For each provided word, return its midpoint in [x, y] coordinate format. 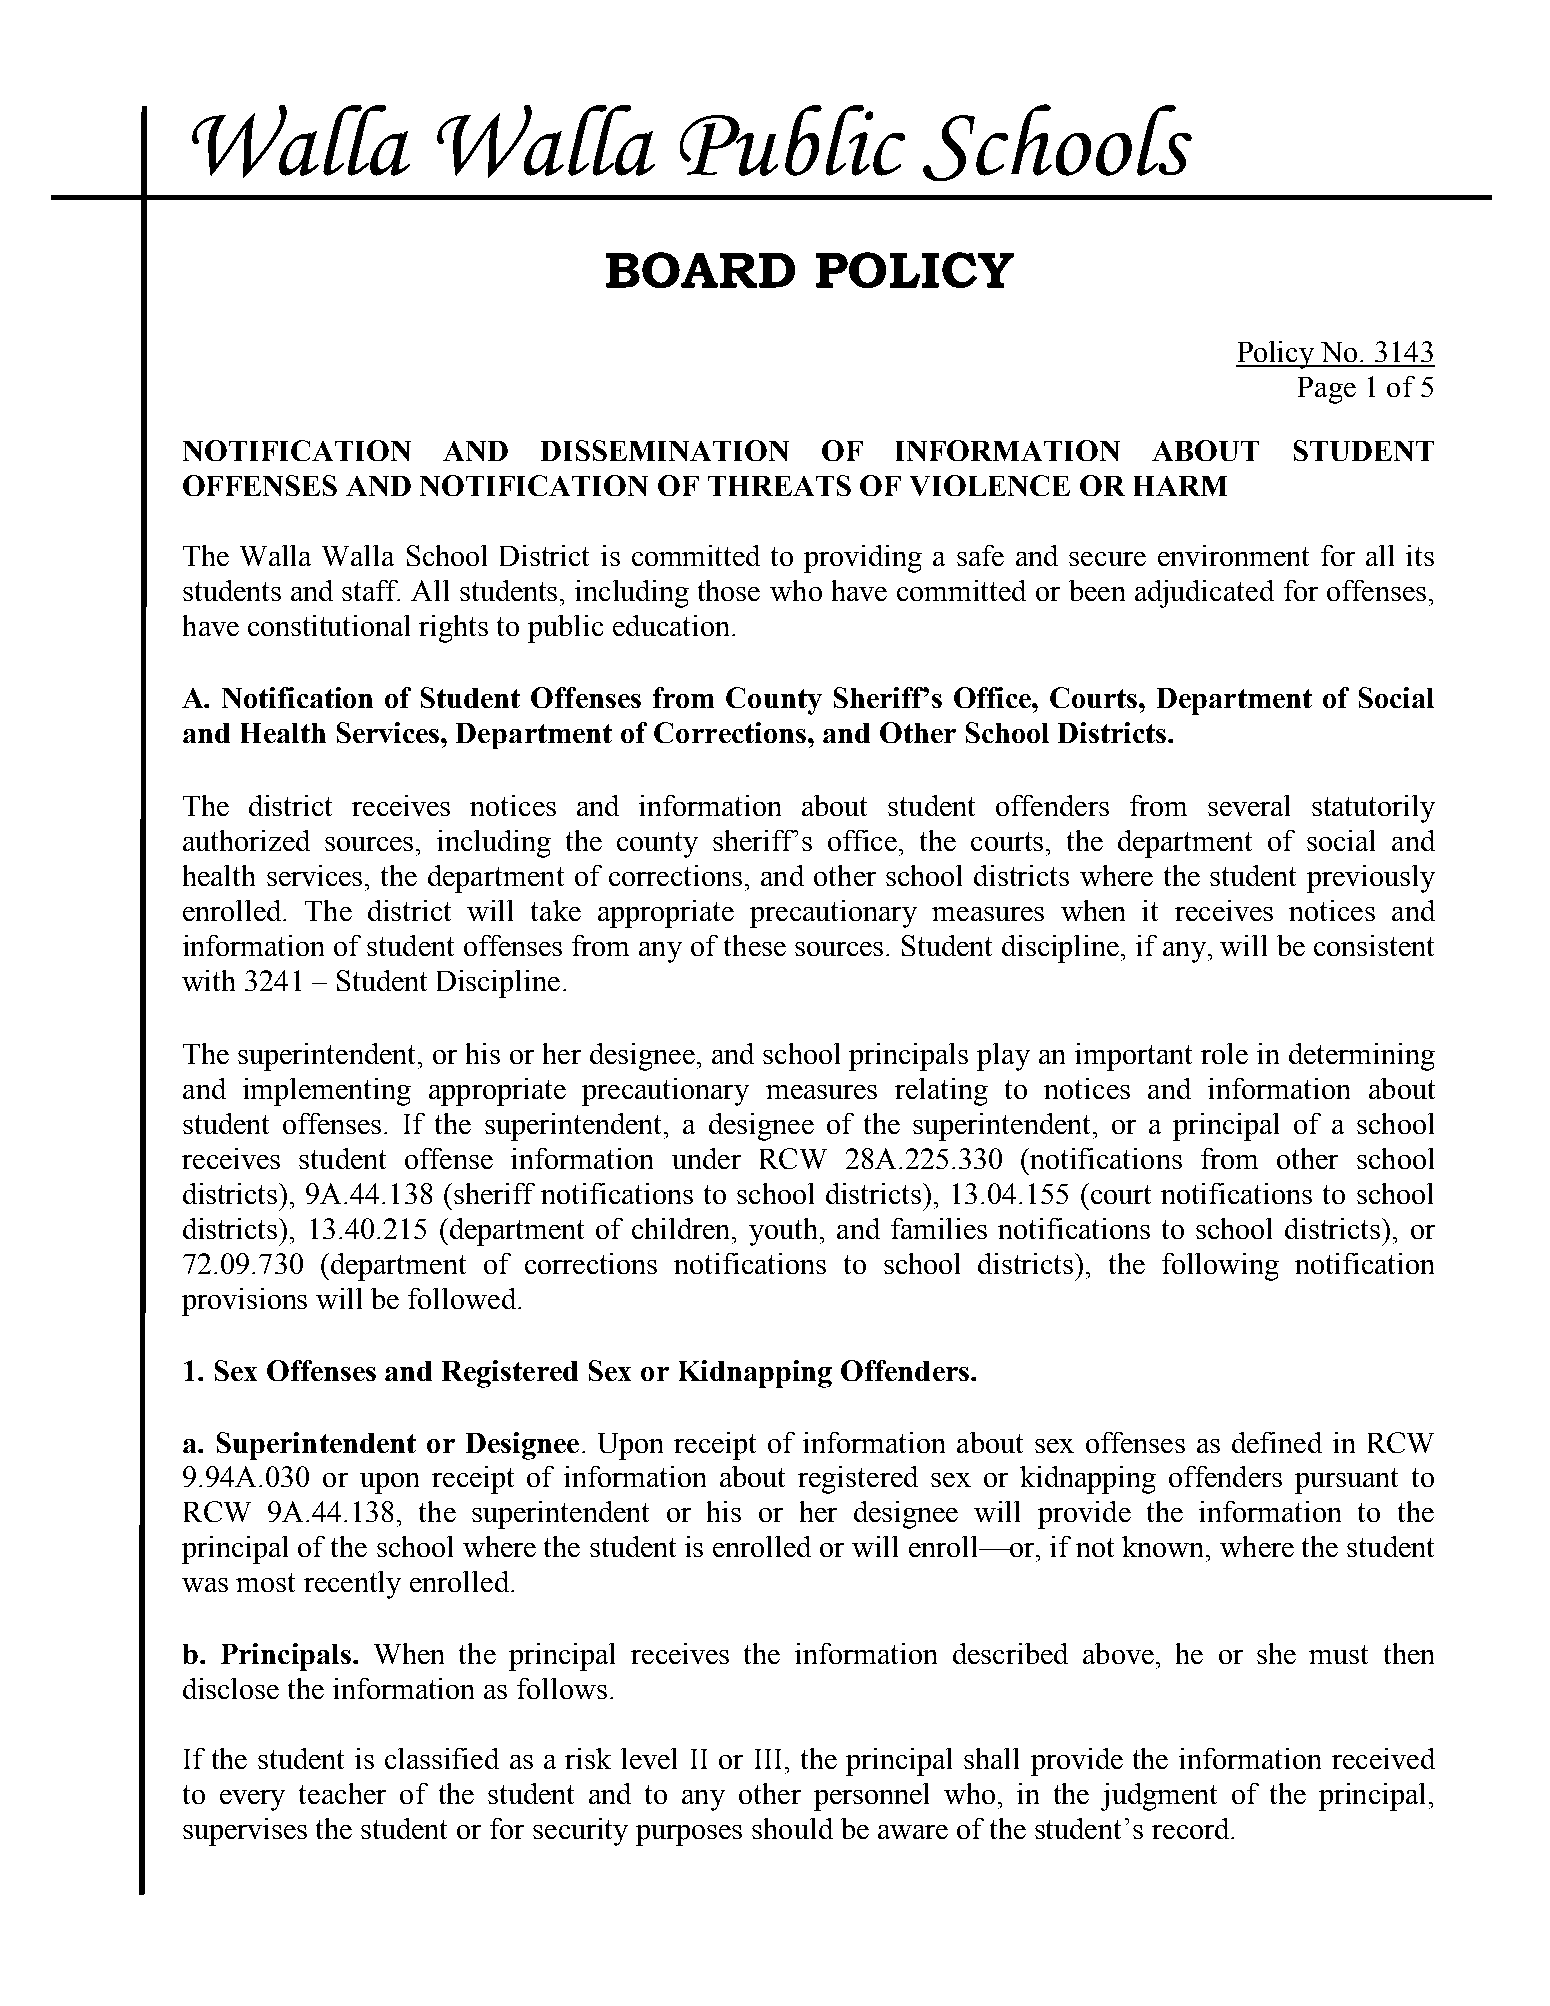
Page [1327, 390]
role [1224, 1053]
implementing [327, 1092]
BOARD [700, 270]
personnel [871, 1797]
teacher [342, 1793]
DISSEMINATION [665, 450]
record [1192, 1828]
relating [941, 1092]
